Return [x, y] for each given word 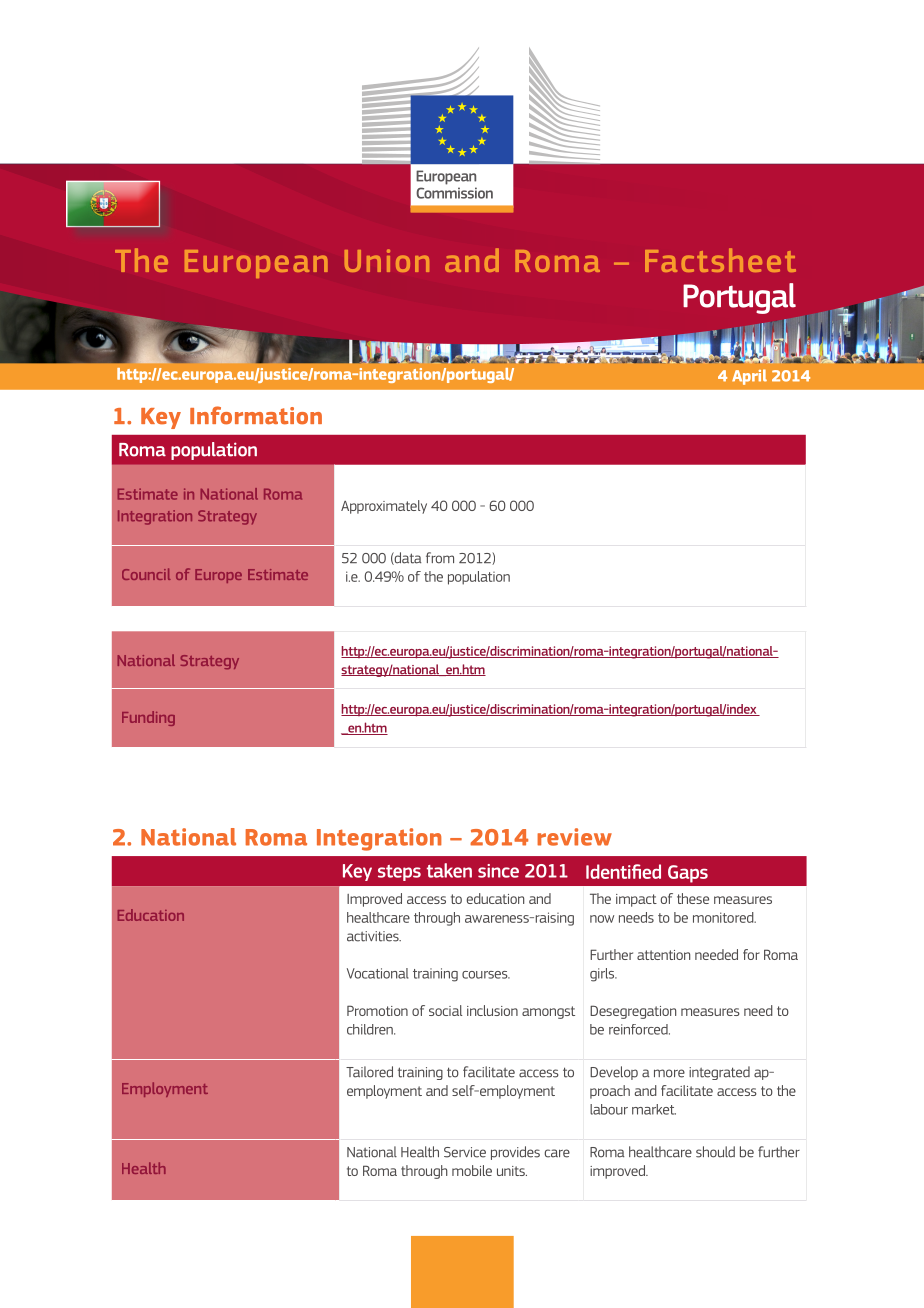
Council [146, 574]
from [440, 558]
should [715, 1152]
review [574, 837]
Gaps [688, 874]
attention [663, 955]
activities [374, 936]
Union [387, 260]
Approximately [384, 507]
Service [465, 1152]
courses [486, 975]
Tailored [369, 1072]
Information [256, 415]
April [749, 377]
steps [399, 873]
